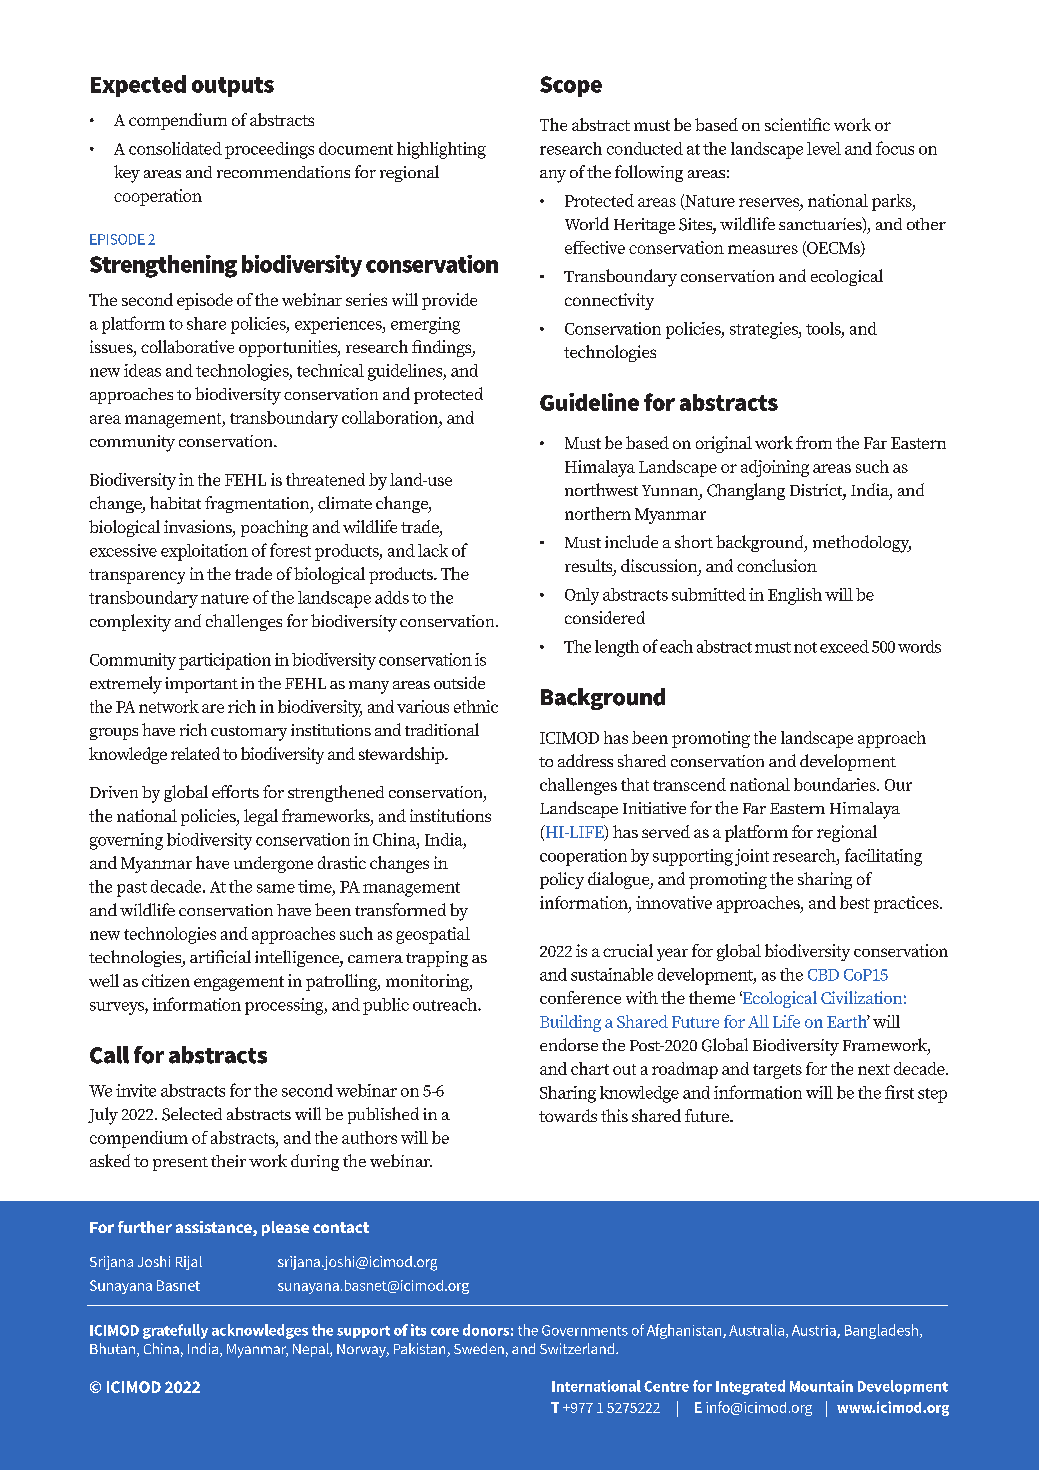  Describe the element at coordinates (844, 646) in the page. I see `exceed` at that location.
